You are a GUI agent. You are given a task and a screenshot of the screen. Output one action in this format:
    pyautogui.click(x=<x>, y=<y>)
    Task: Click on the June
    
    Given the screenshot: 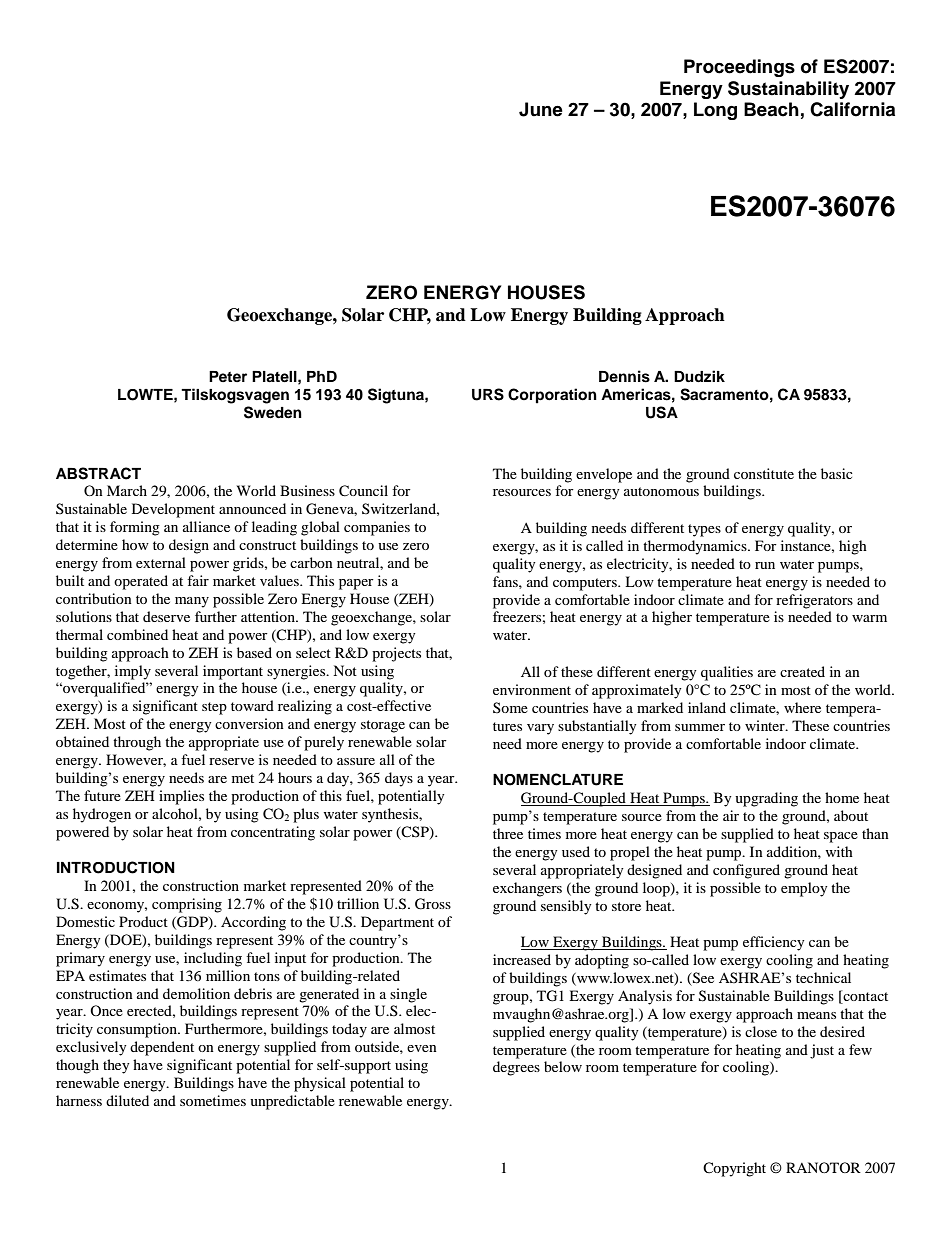 What is the action you would take?
    pyautogui.click(x=541, y=109)
